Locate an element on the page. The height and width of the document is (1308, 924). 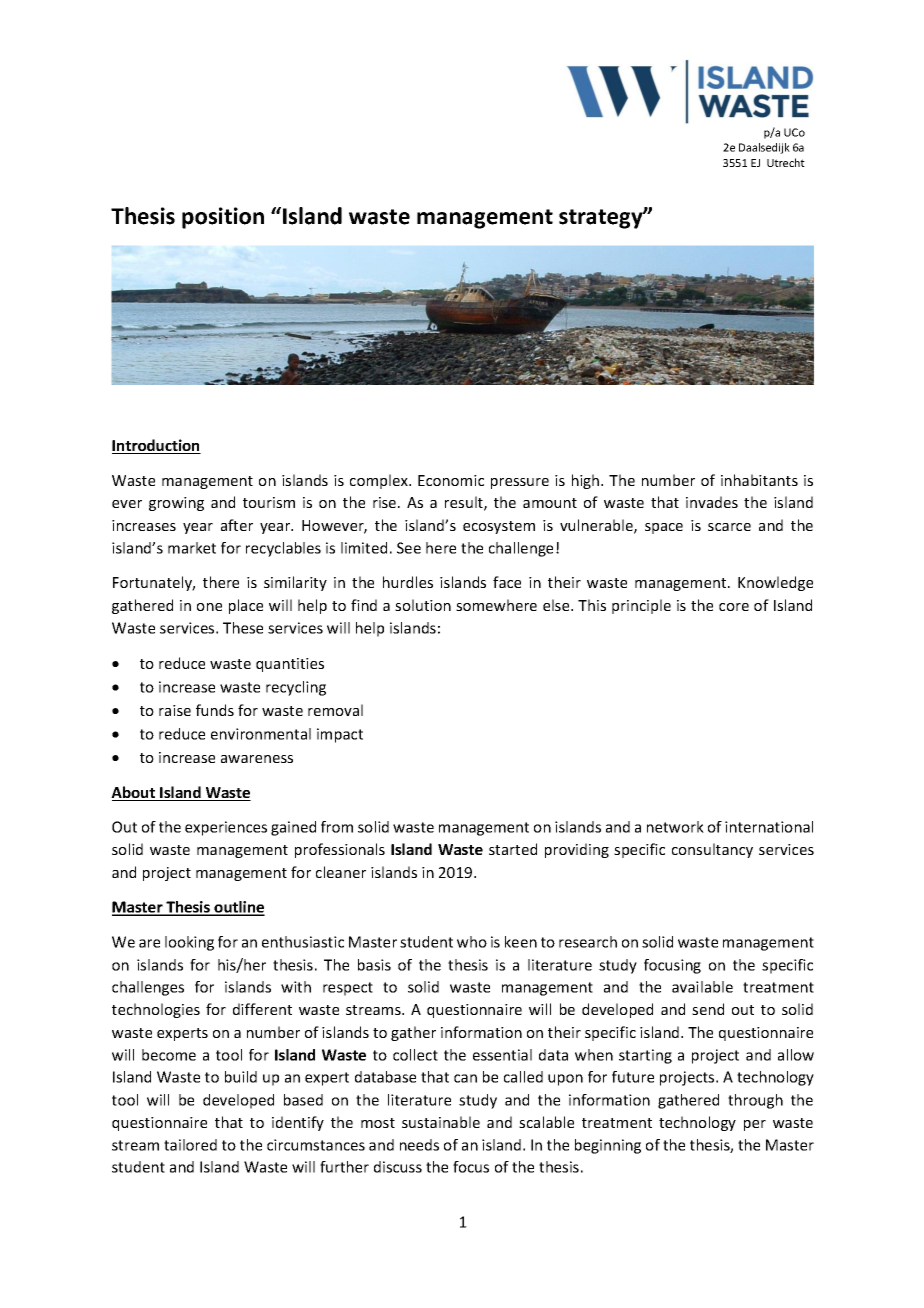
sustainable is located at coordinates (441, 1122).
